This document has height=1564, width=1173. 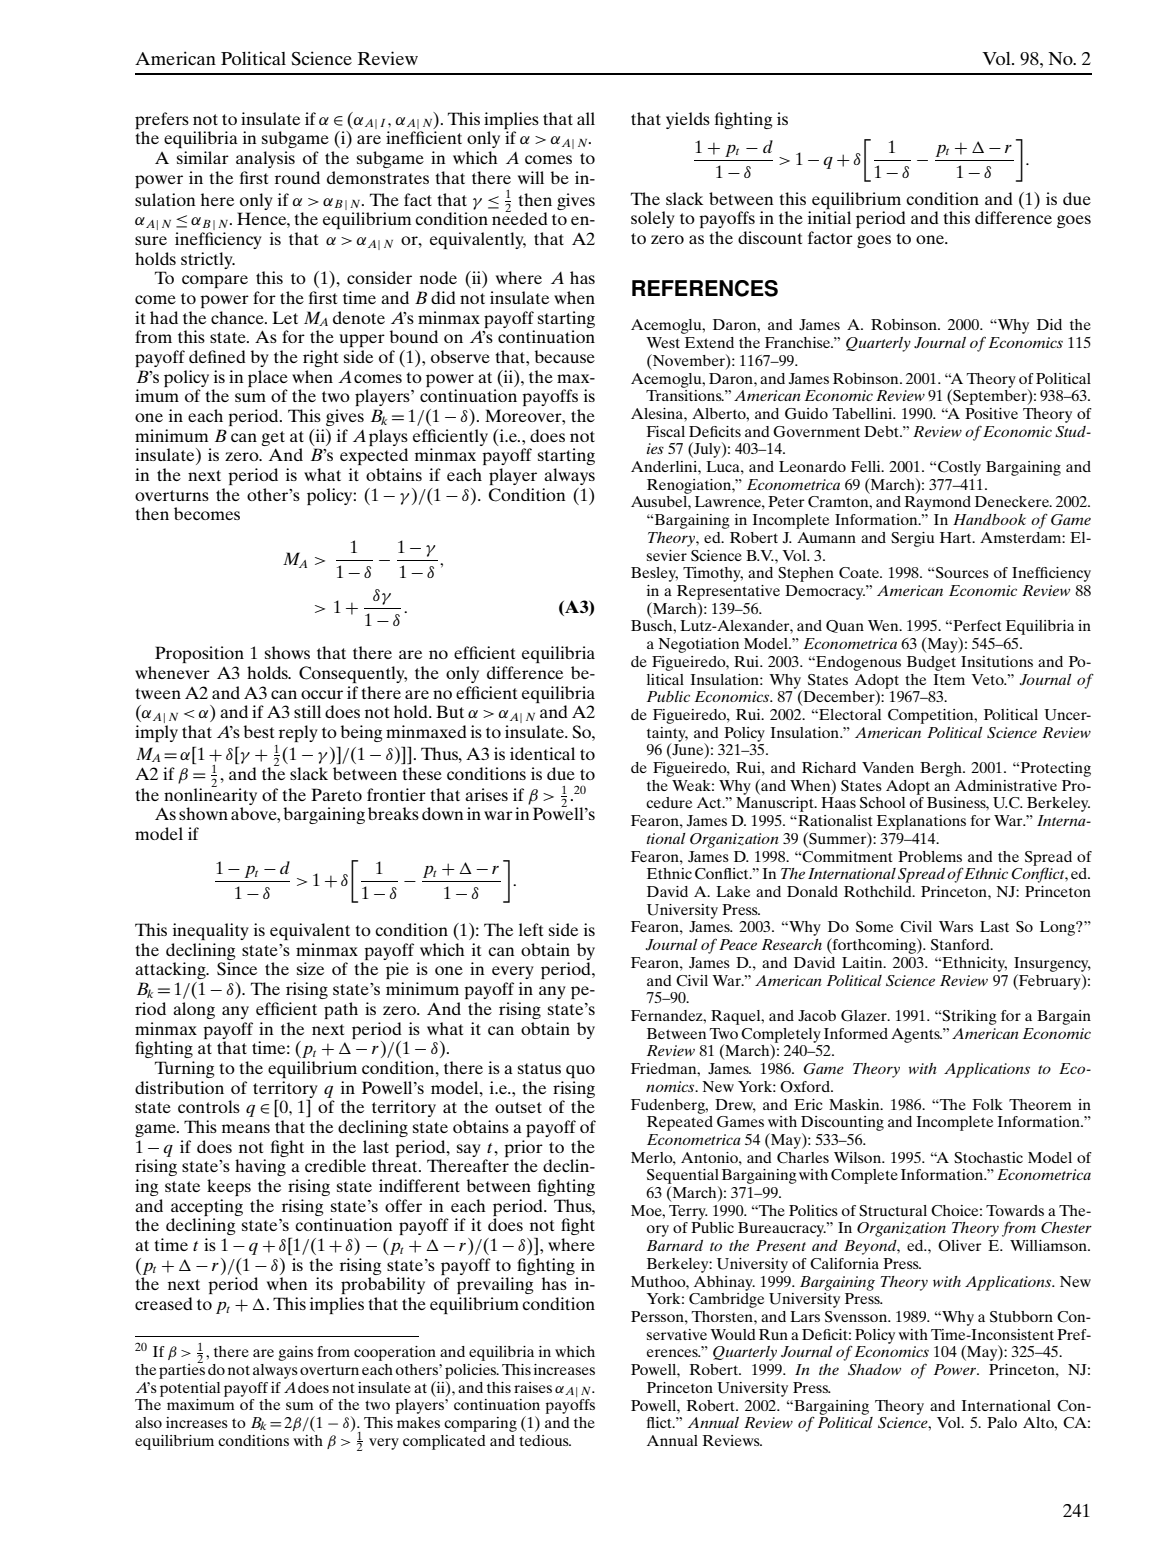 What do you see at coordinates (698, 645) in the document?
I see `Negotiation` at bounding box center [698, 645].
